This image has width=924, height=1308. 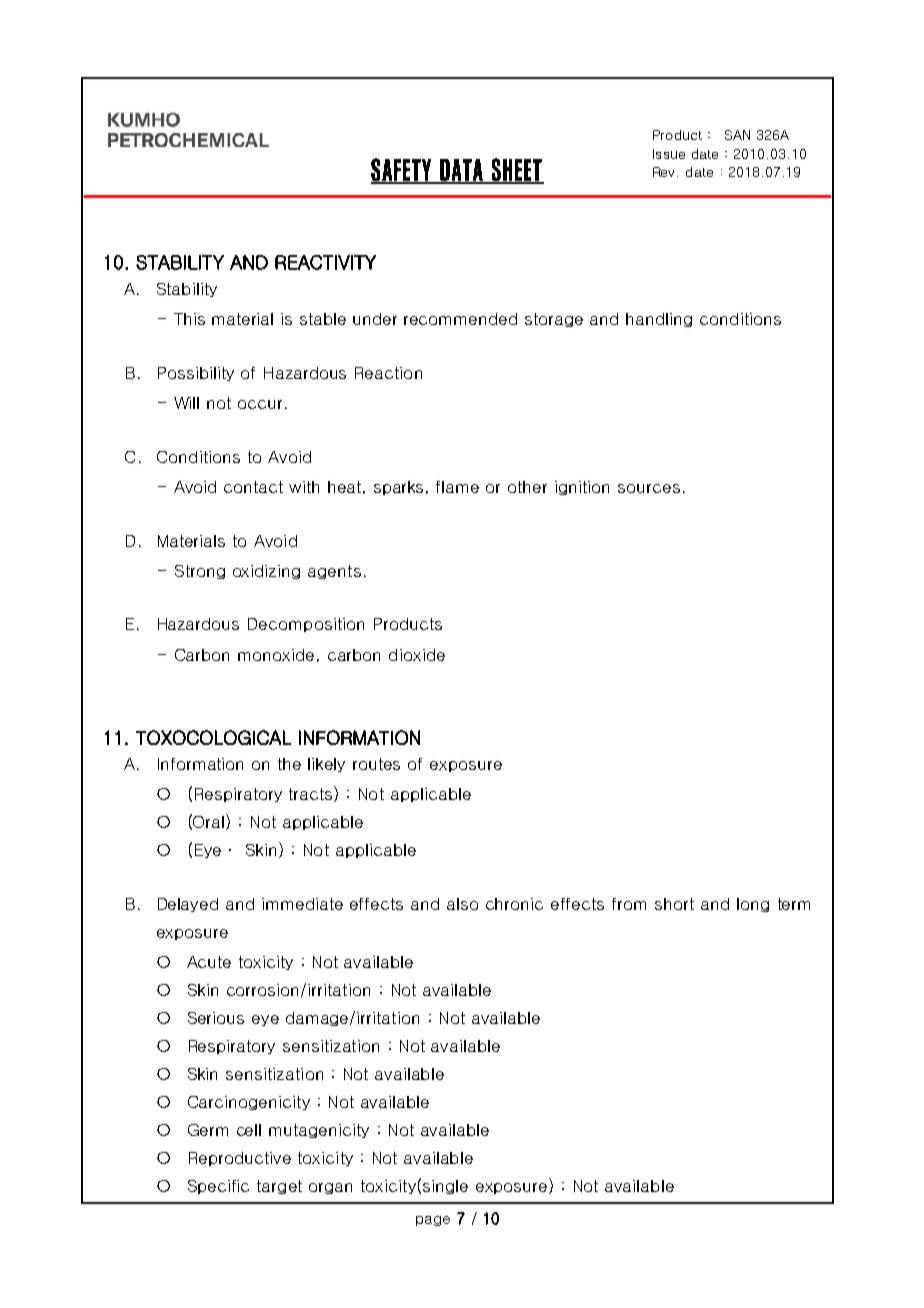 I want to click on SHEET, so click(x=517, y=170).
